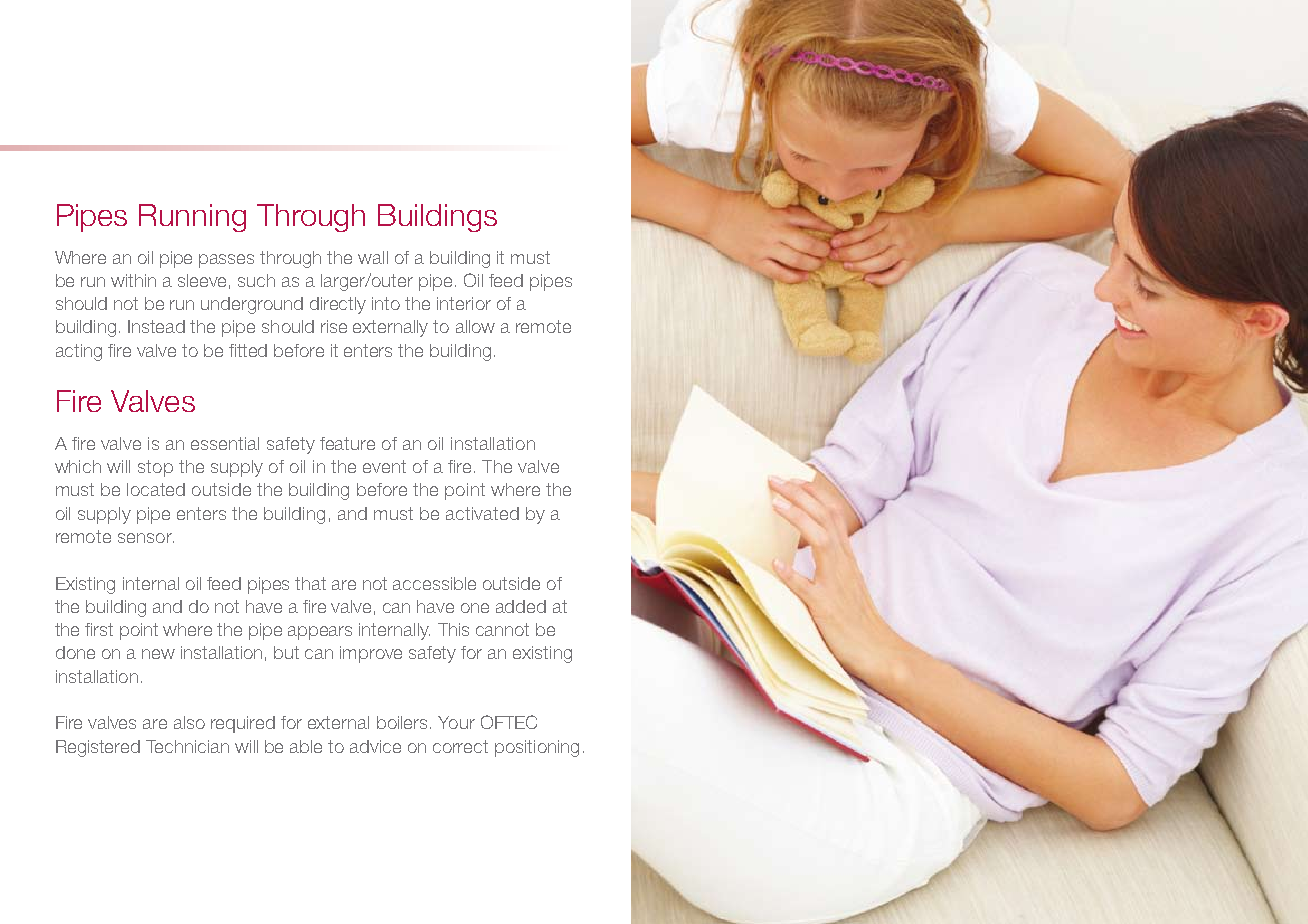 The height and width of the image is (924, 1308). What do you see at coordinates (482, 513) in the image?
I see `activated` at bounding box center [482, 513].
